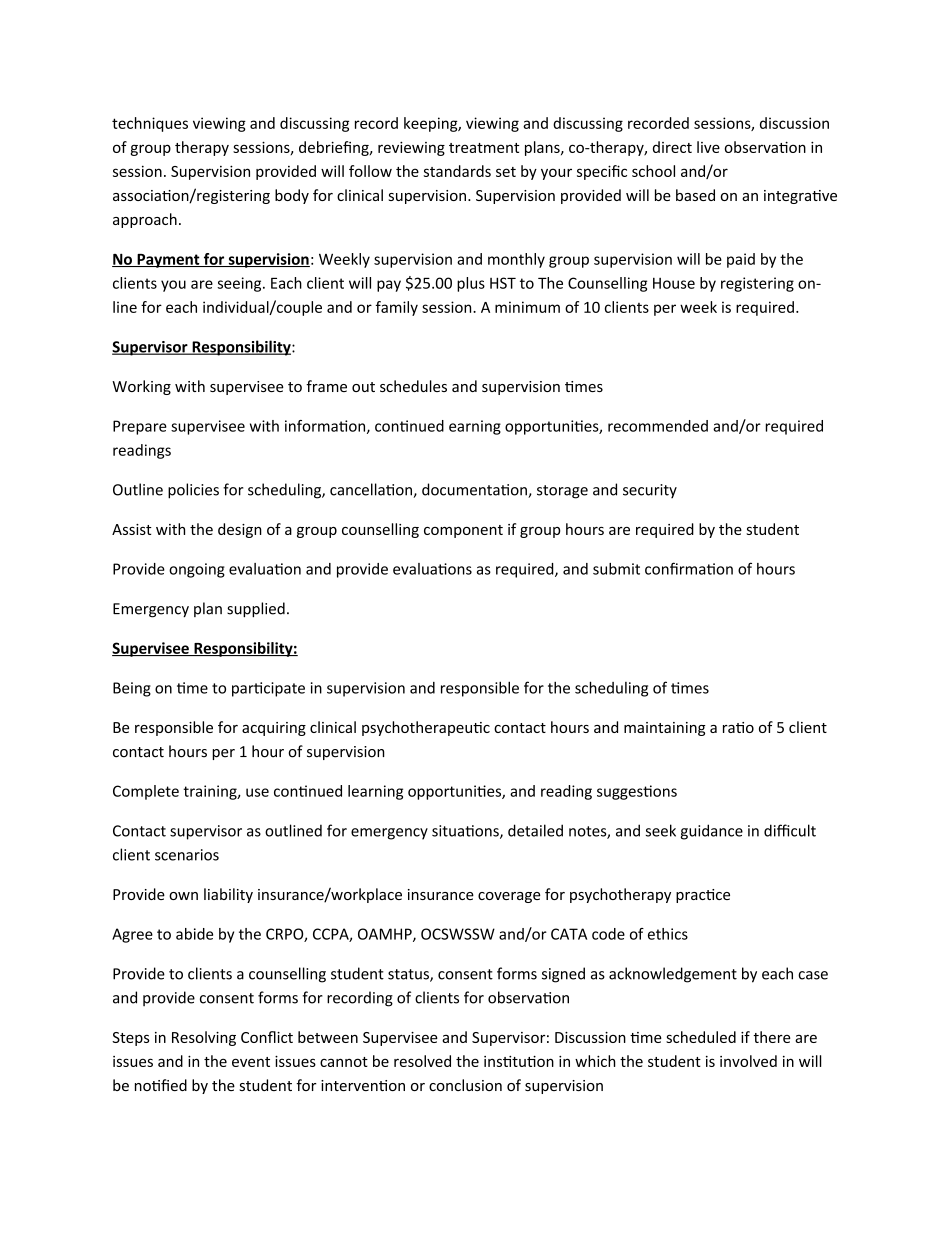 Image resolution: width=952 pixels, height=1233 pixels. I want to click on Resolving, so click(204, 1038).
